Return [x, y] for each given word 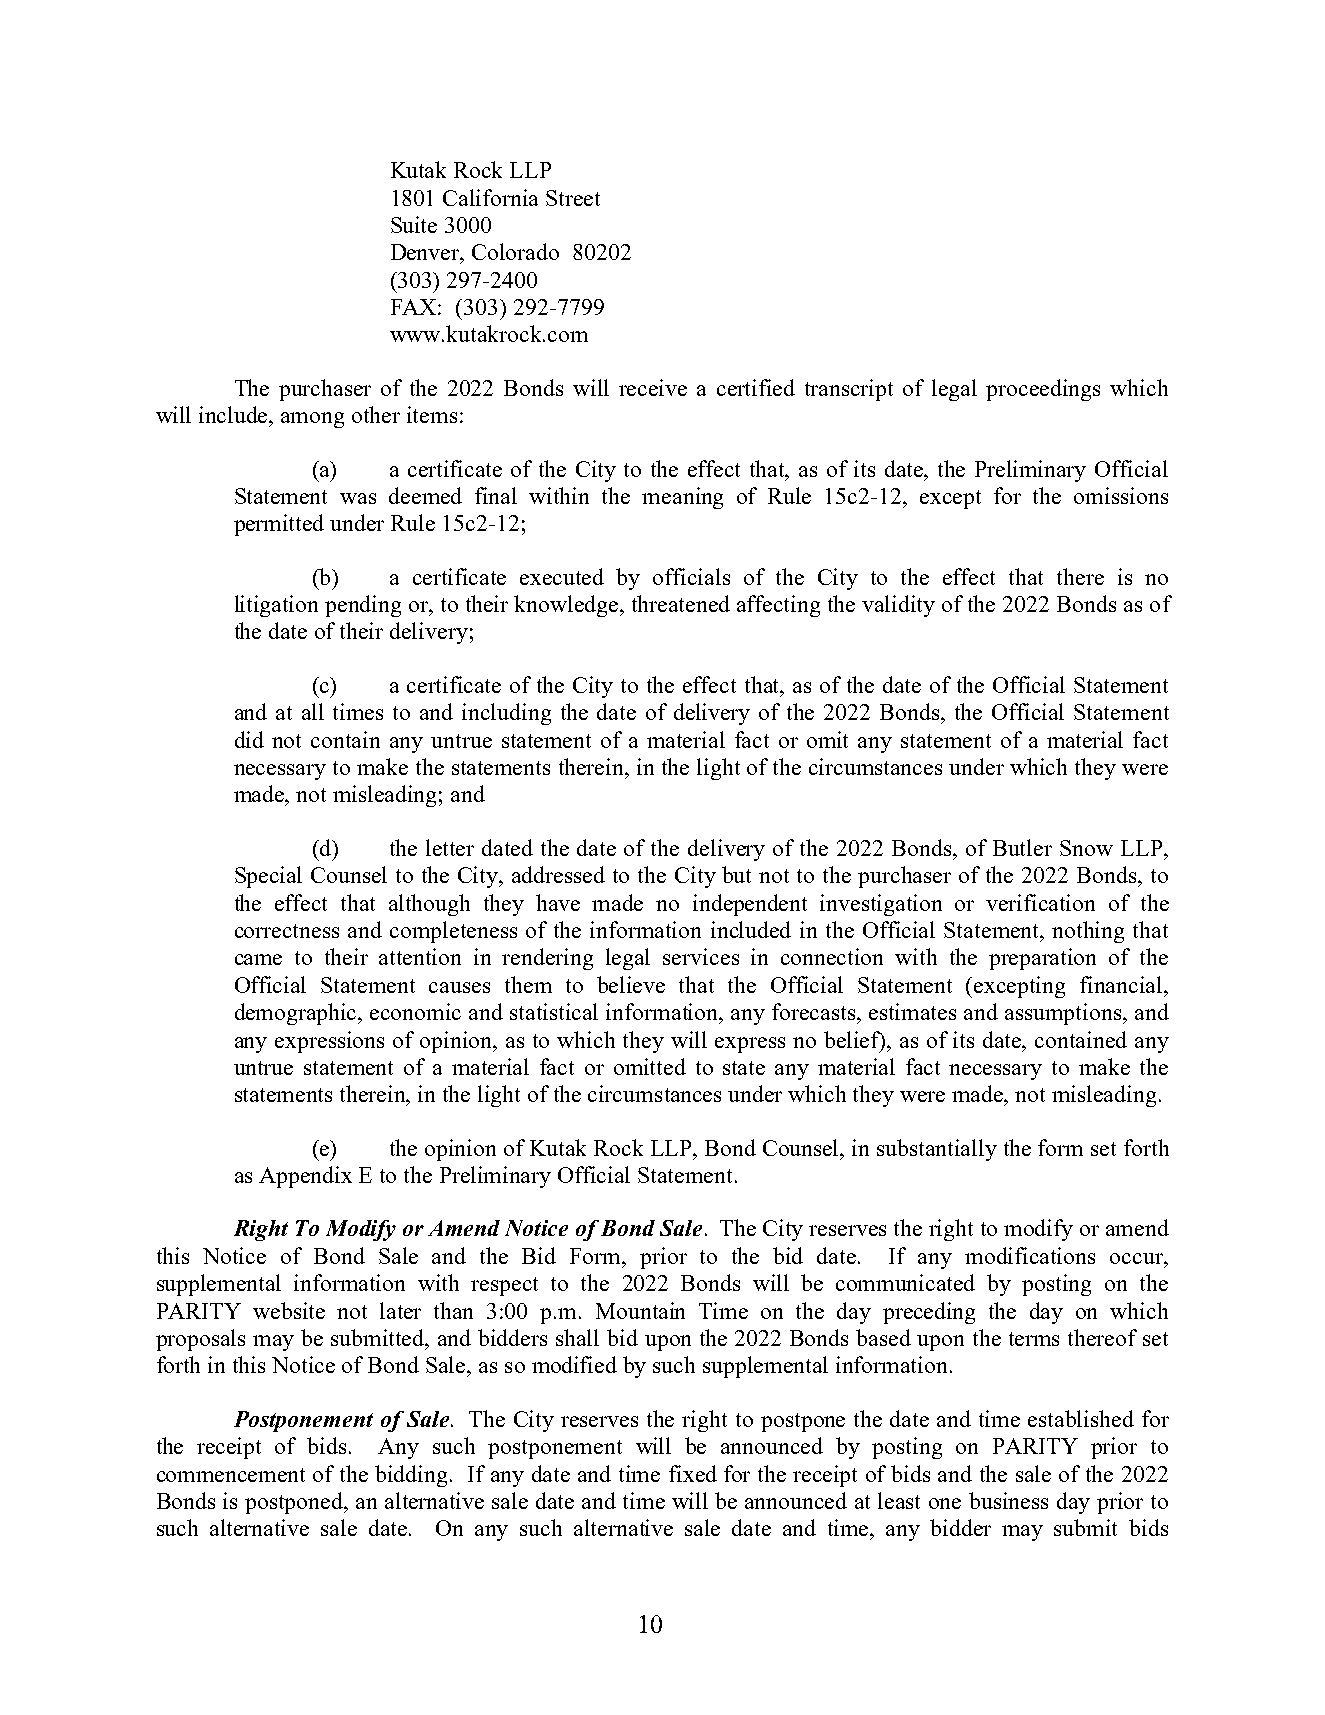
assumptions [1064, 1014]
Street [573, 198]
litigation [276, 606]
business [1008, 1500]
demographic [297, 1014]
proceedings [1043, 390]
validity [898, 606]
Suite [414, 224]
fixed [693, 1473]
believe [631, 984]
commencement [231, 1475]
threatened [681, 603]
